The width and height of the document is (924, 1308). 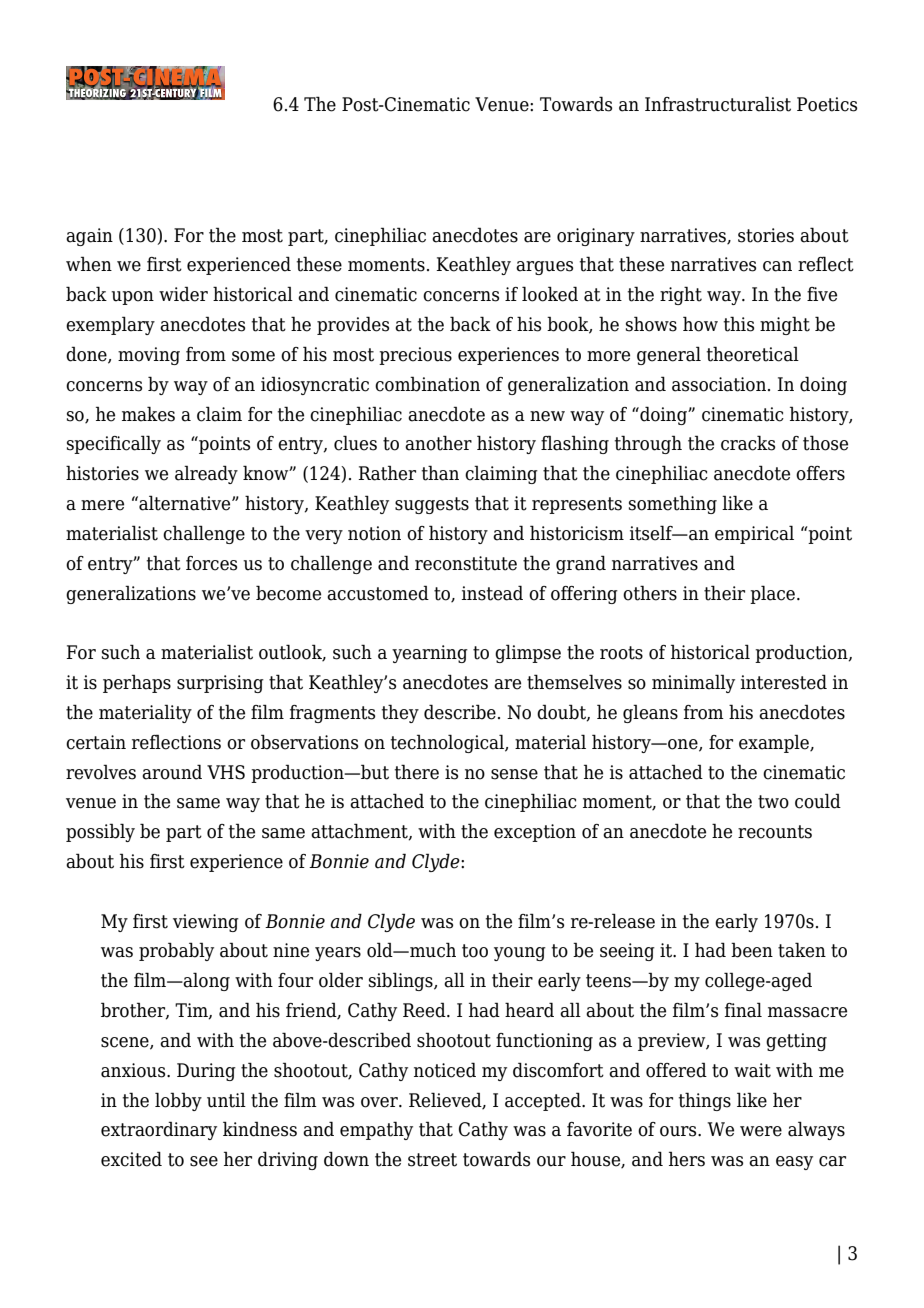 What do you see at coordinates (544, 268) in the document?
I see `argues` at bounding box center [544, 268].
